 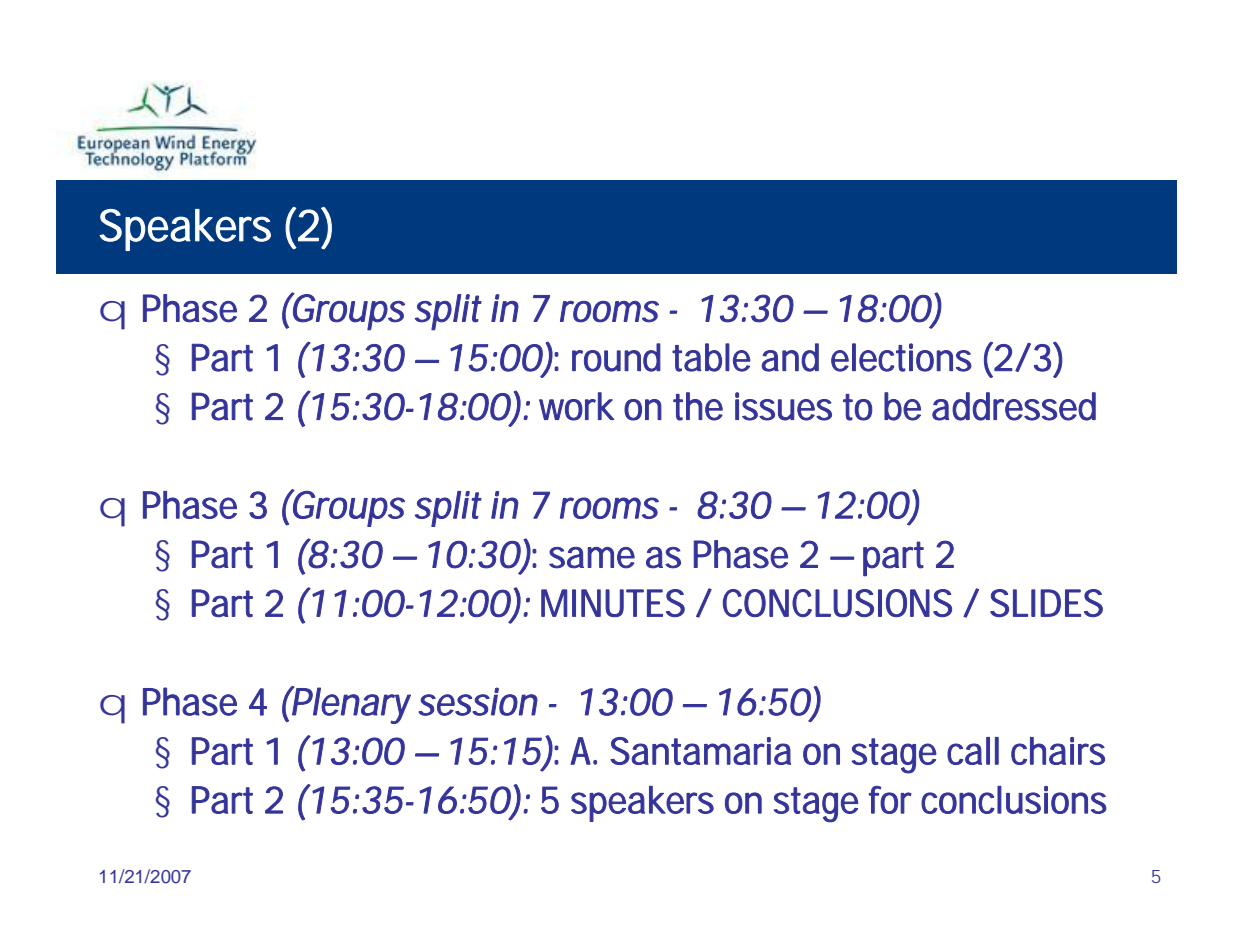 What do you see at coordinates (478, 701) in the page?
I see `session` at bounding box center [478, 701].
